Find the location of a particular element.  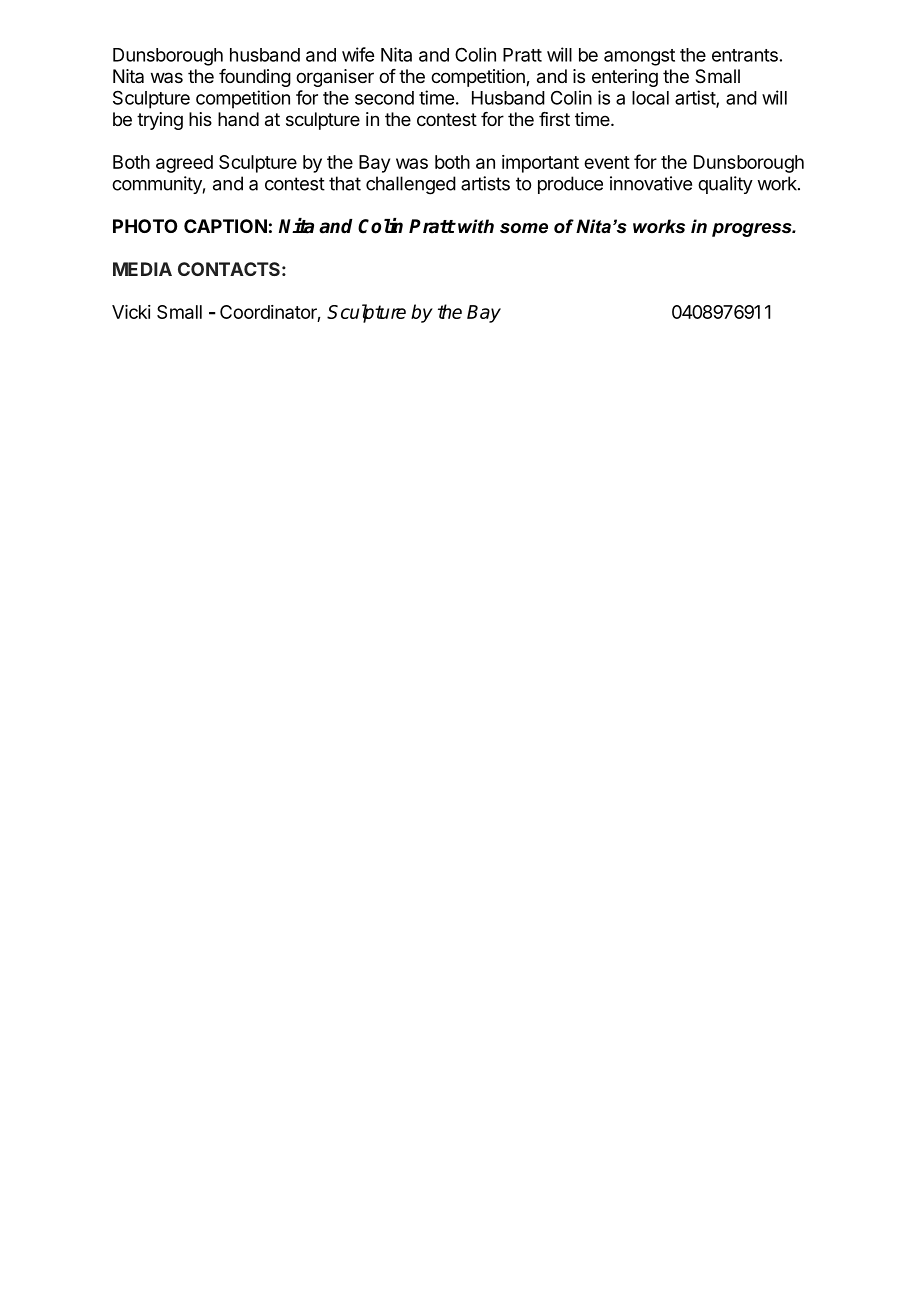

some is located at coordinates (524, 228).
